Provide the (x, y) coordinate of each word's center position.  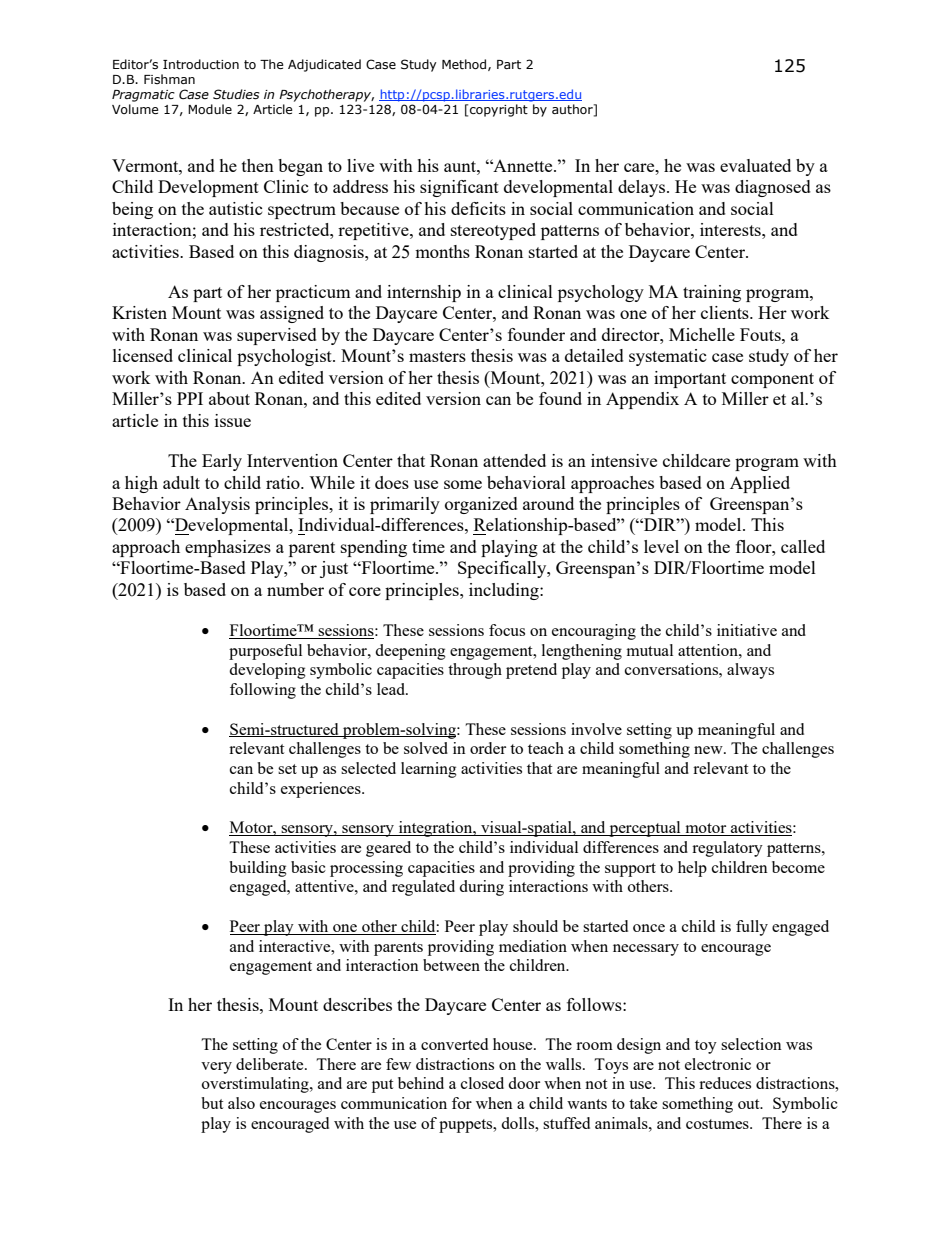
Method (465, 65)
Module (210, 109)
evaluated (755, 165)
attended (514, 460)
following (263, 691)
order (488, 748)
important (690, 379)
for (462, 1103)
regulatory (727, 849)
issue (233, 420)
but (212, 1103)
